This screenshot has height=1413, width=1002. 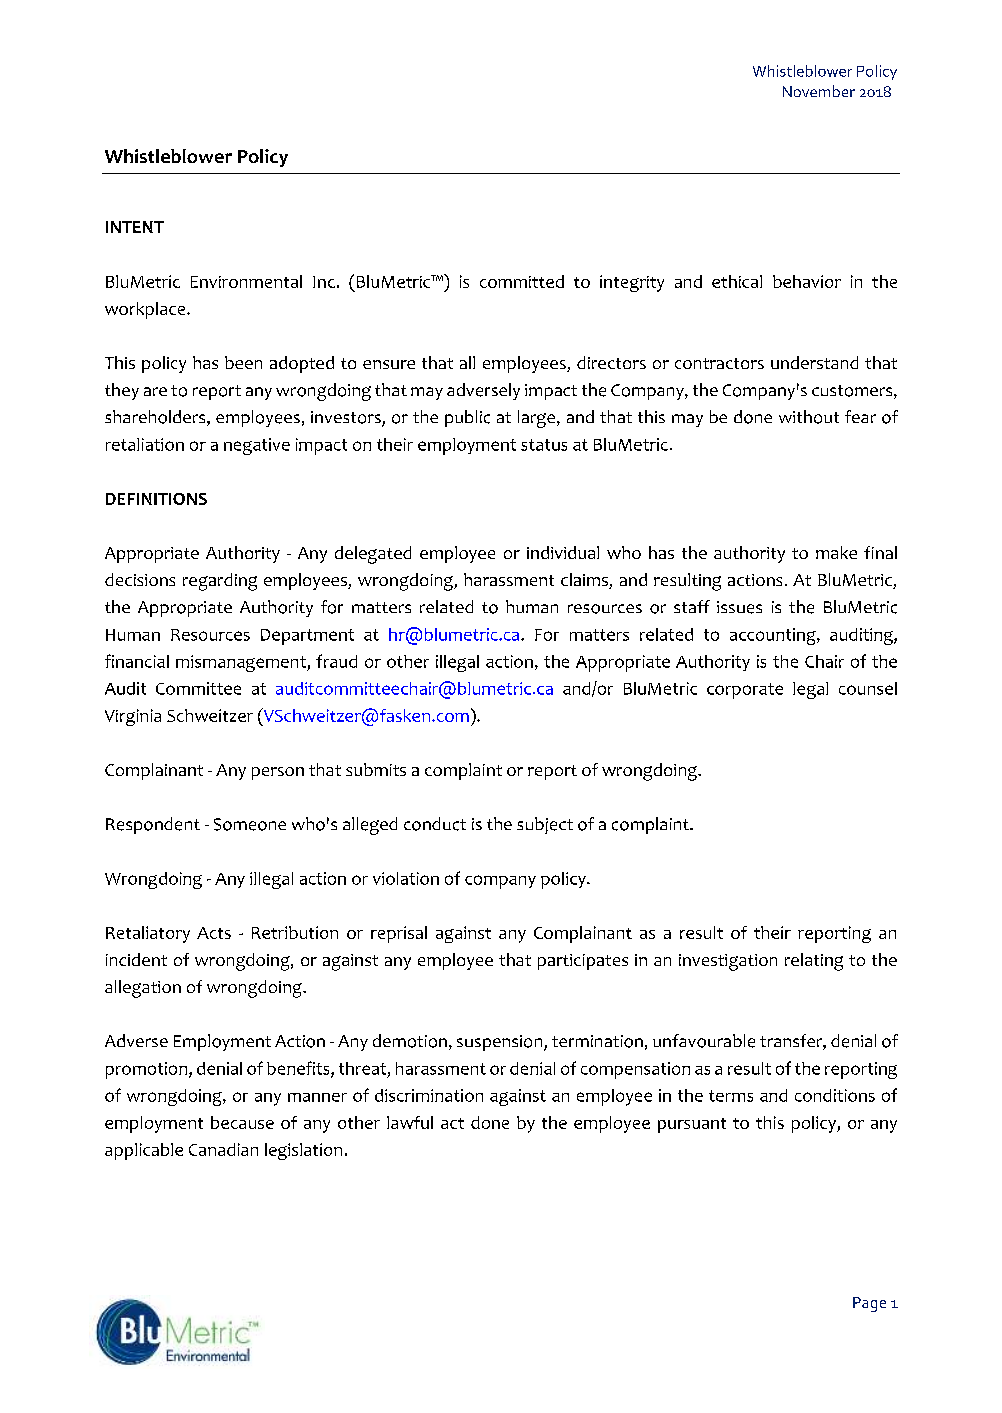 I want to click on Page, so click(x=869, y=1304).
